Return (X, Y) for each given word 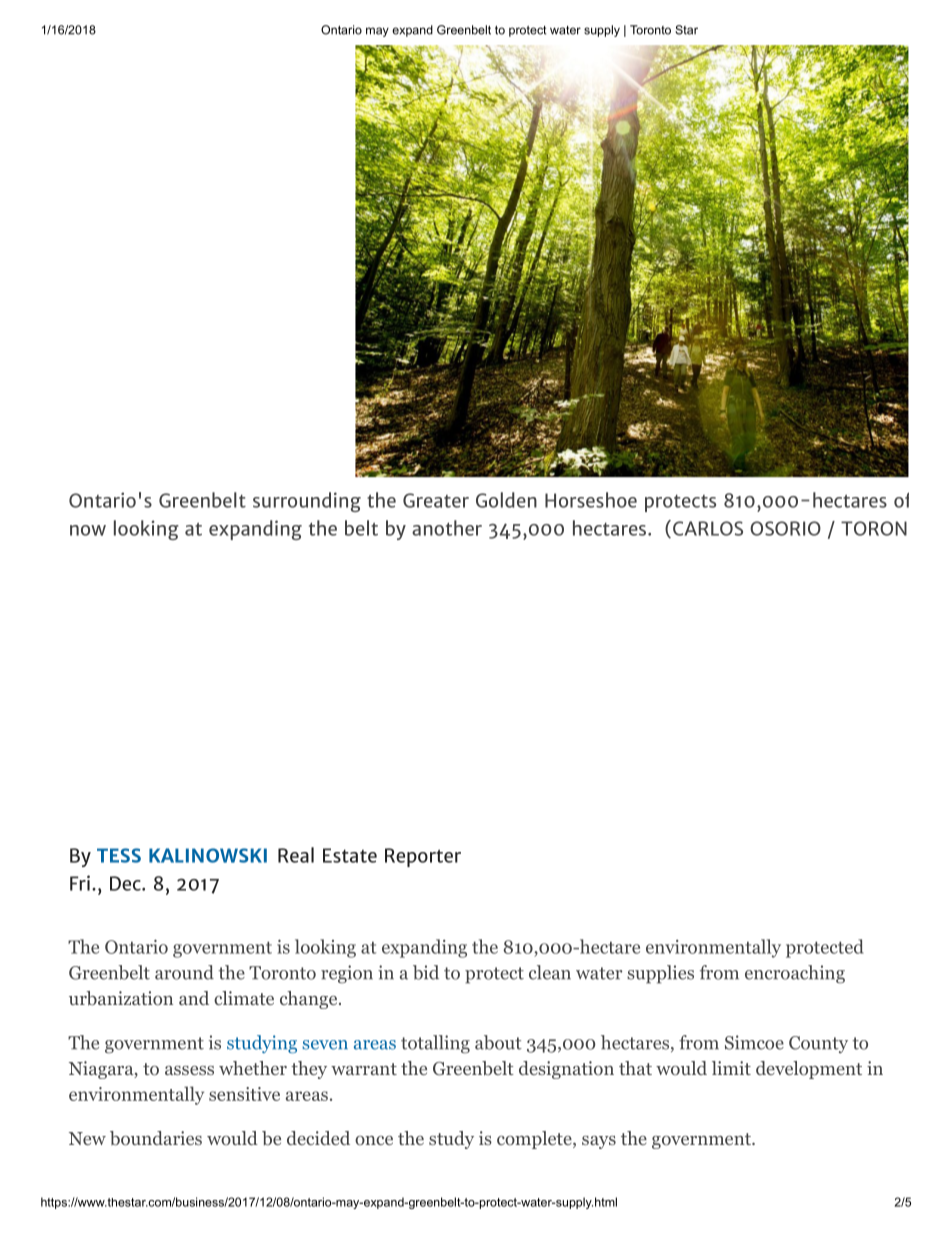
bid (426, 972)
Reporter (423, 857)
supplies (660, 974)
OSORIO (785, 528)
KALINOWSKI (208, 855)
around (184, 972)
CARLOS (708, 528)
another (447, 528)
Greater (436, 500)
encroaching (795, 974)
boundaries (156, 1138)
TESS (119, 855)
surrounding (307, 502)
